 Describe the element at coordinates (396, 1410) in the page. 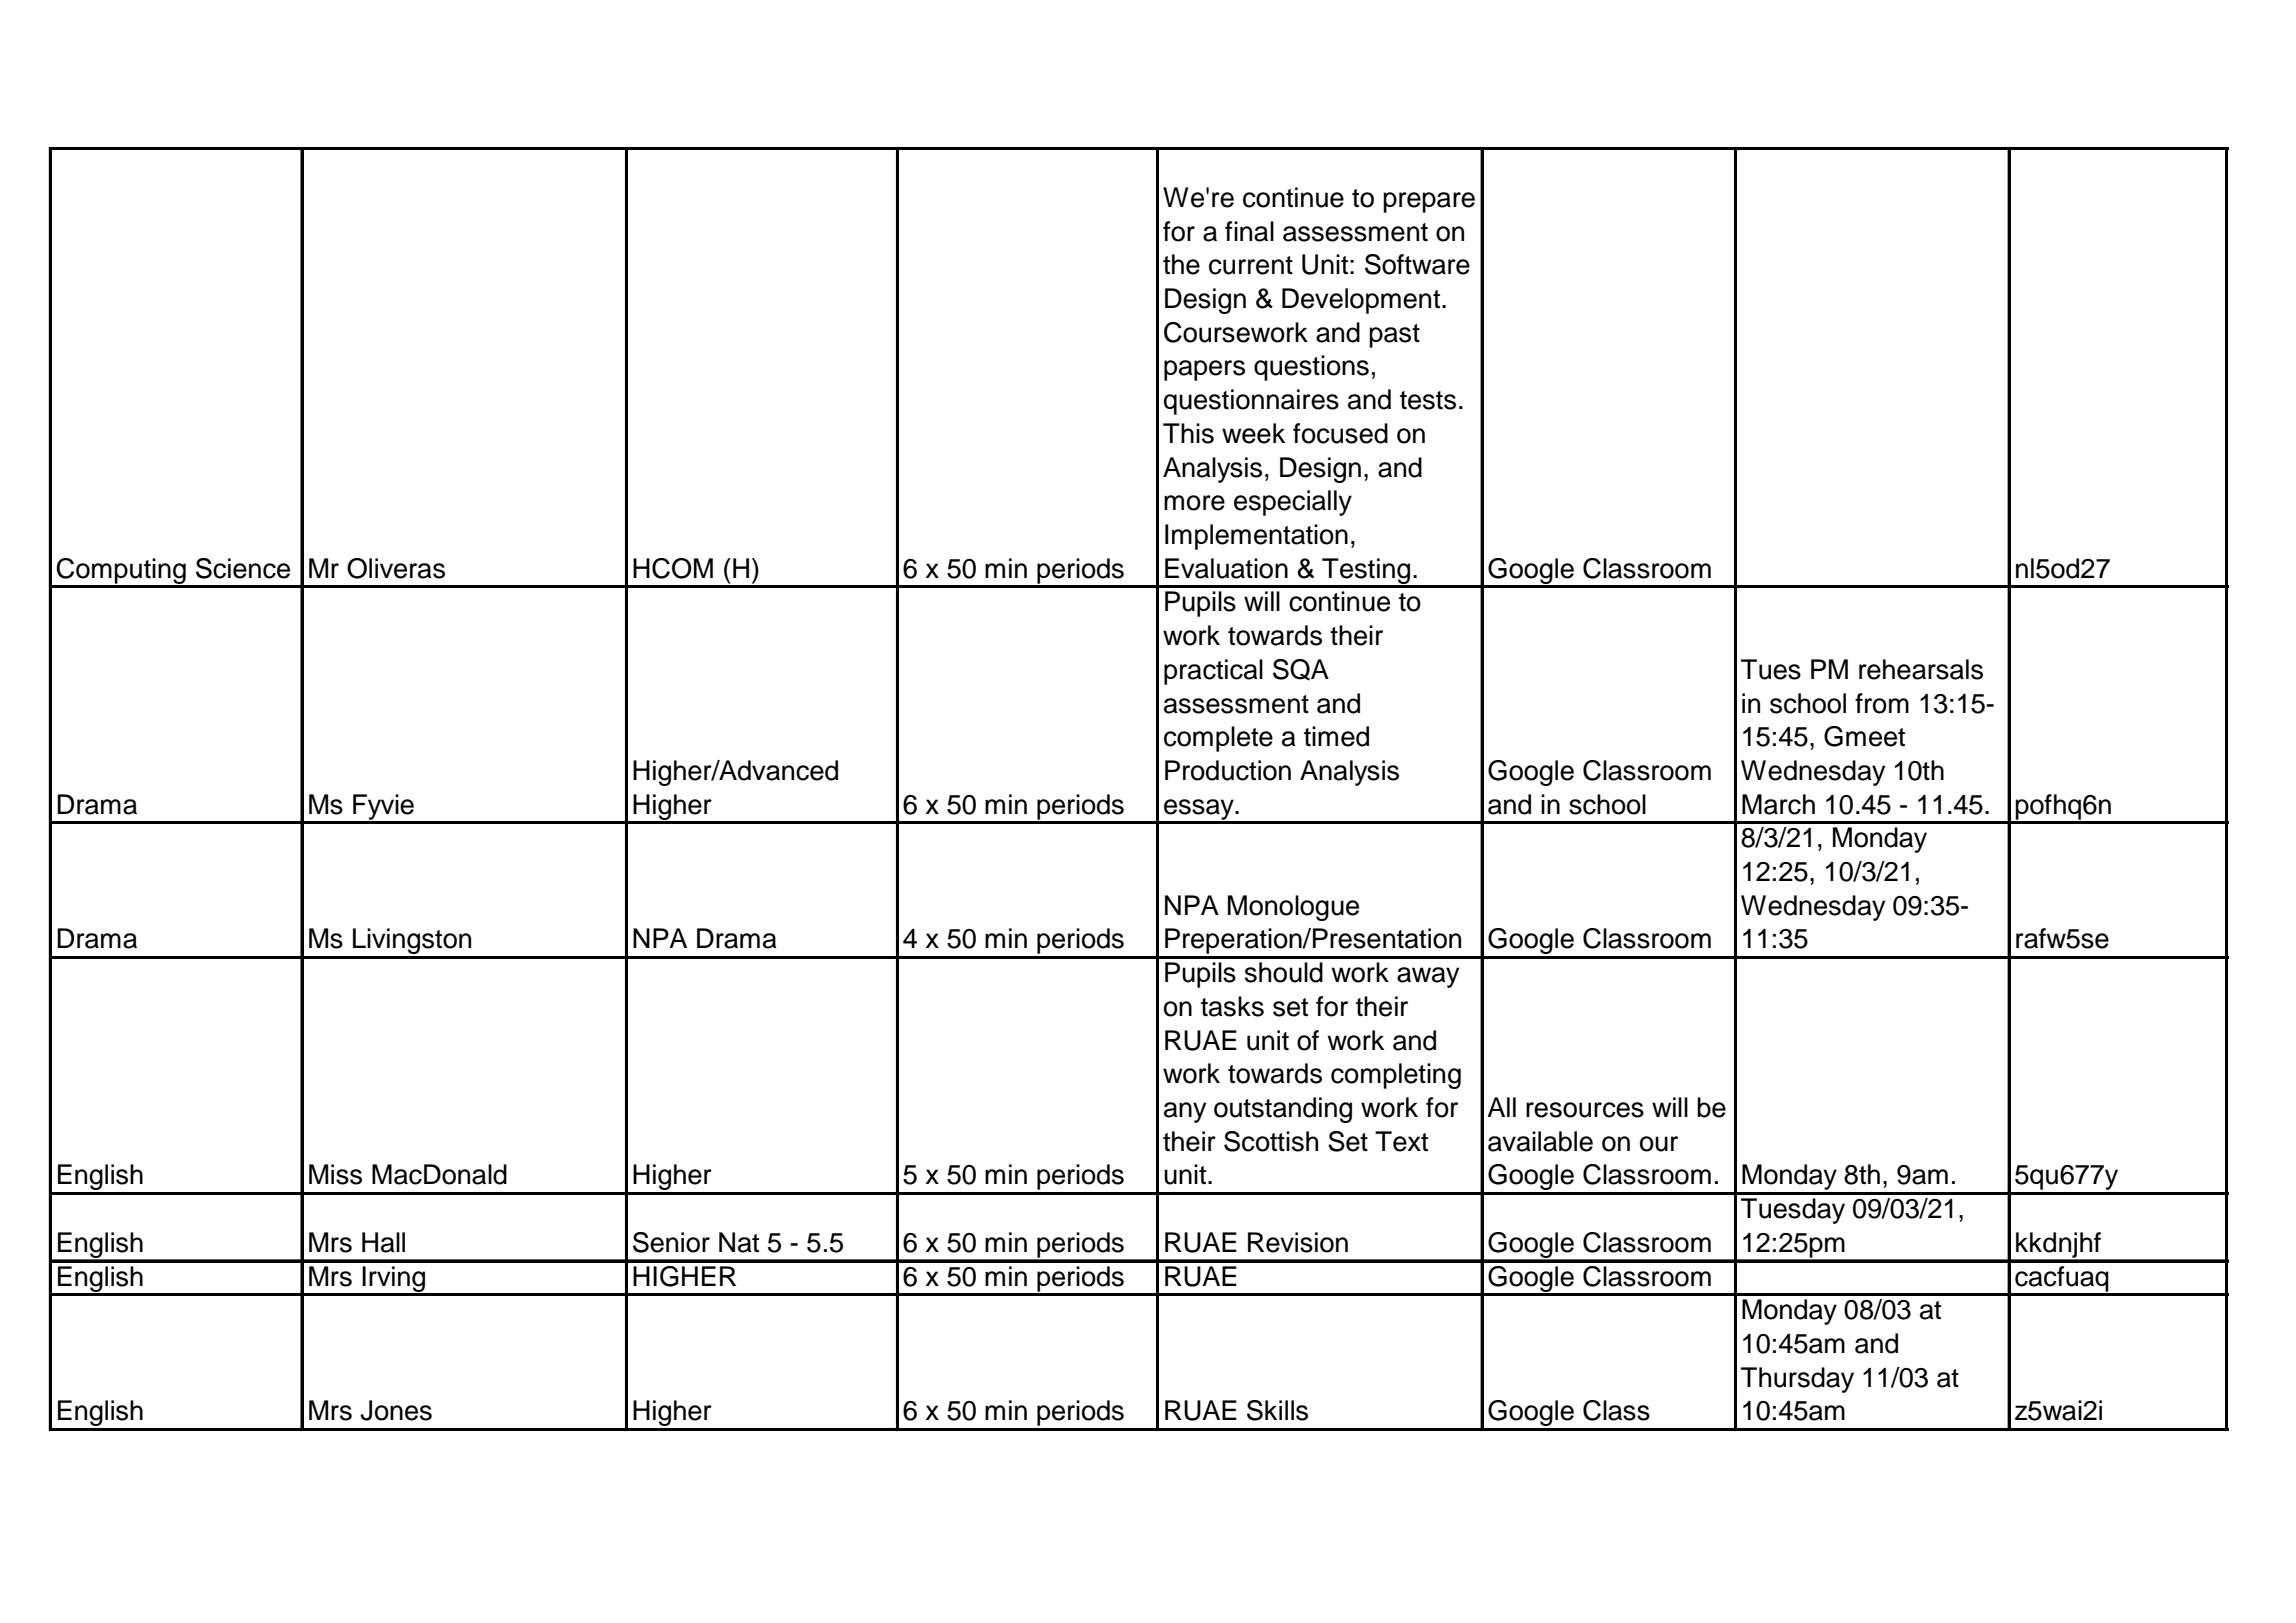

I see `Jones` at that location.
